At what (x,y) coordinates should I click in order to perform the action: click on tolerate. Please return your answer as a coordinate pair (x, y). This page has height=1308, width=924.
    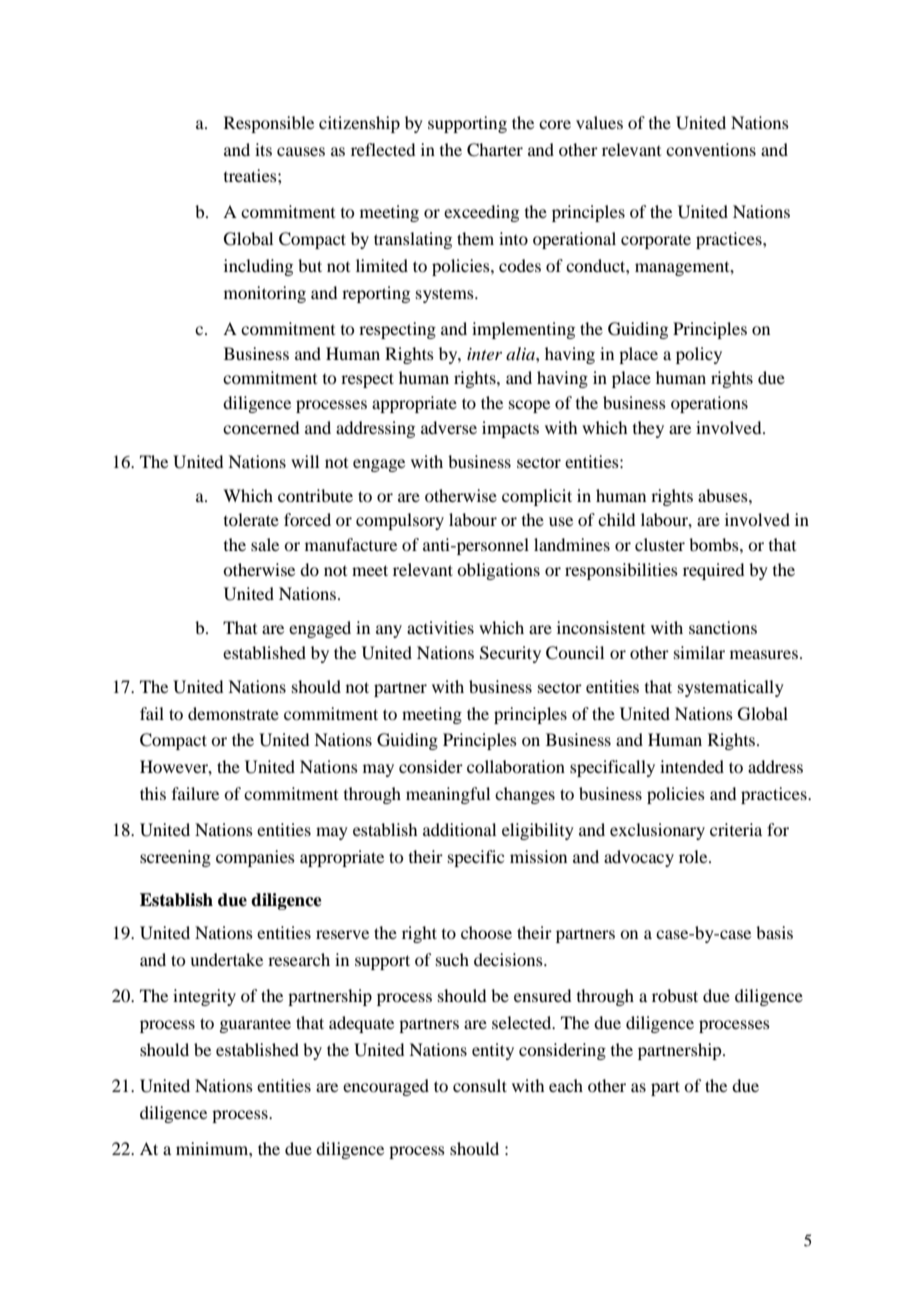
    Looking at the image, I should click on (251, 519).
